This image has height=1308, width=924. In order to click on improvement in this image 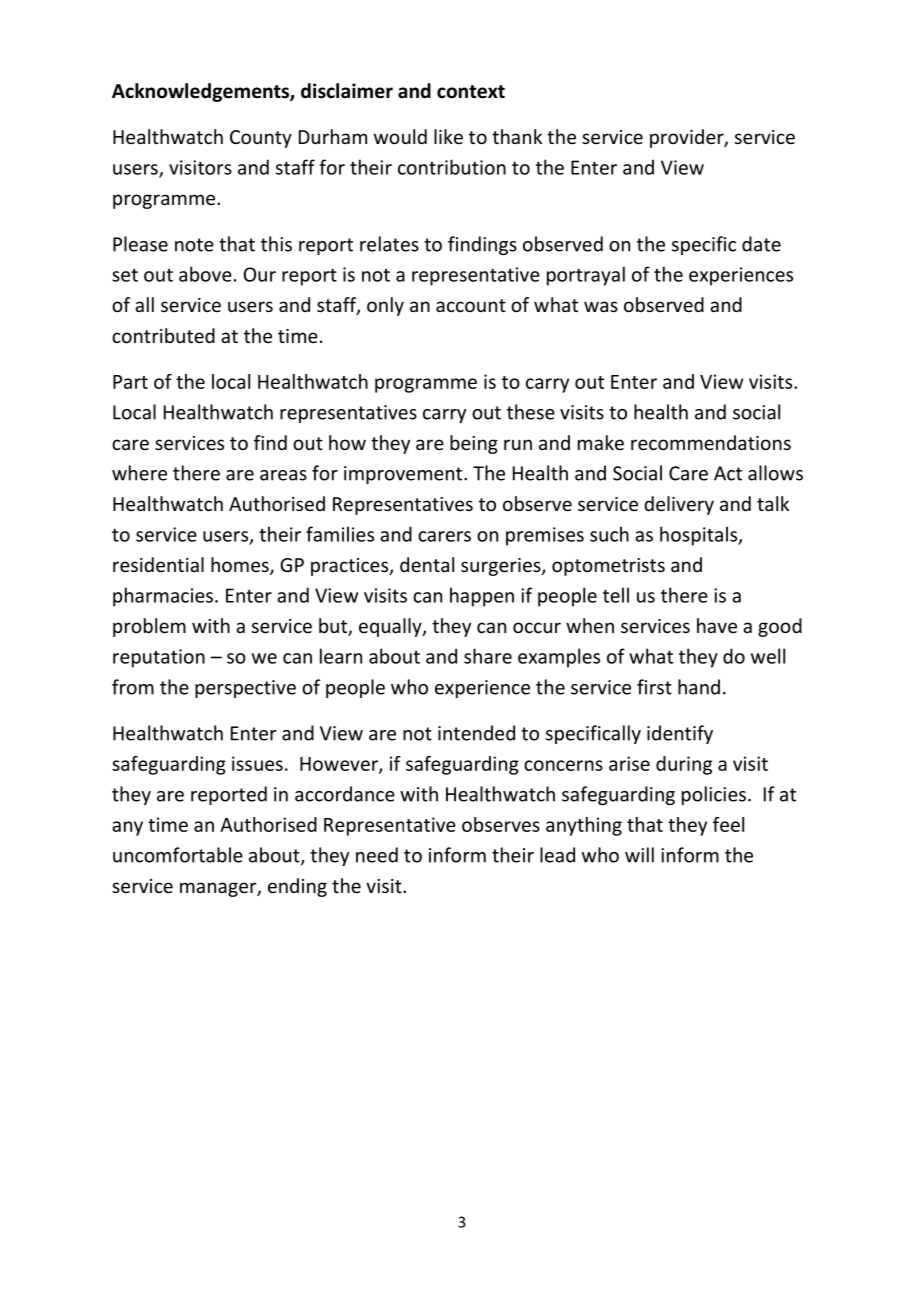, I will do `click(404, 475)`.
